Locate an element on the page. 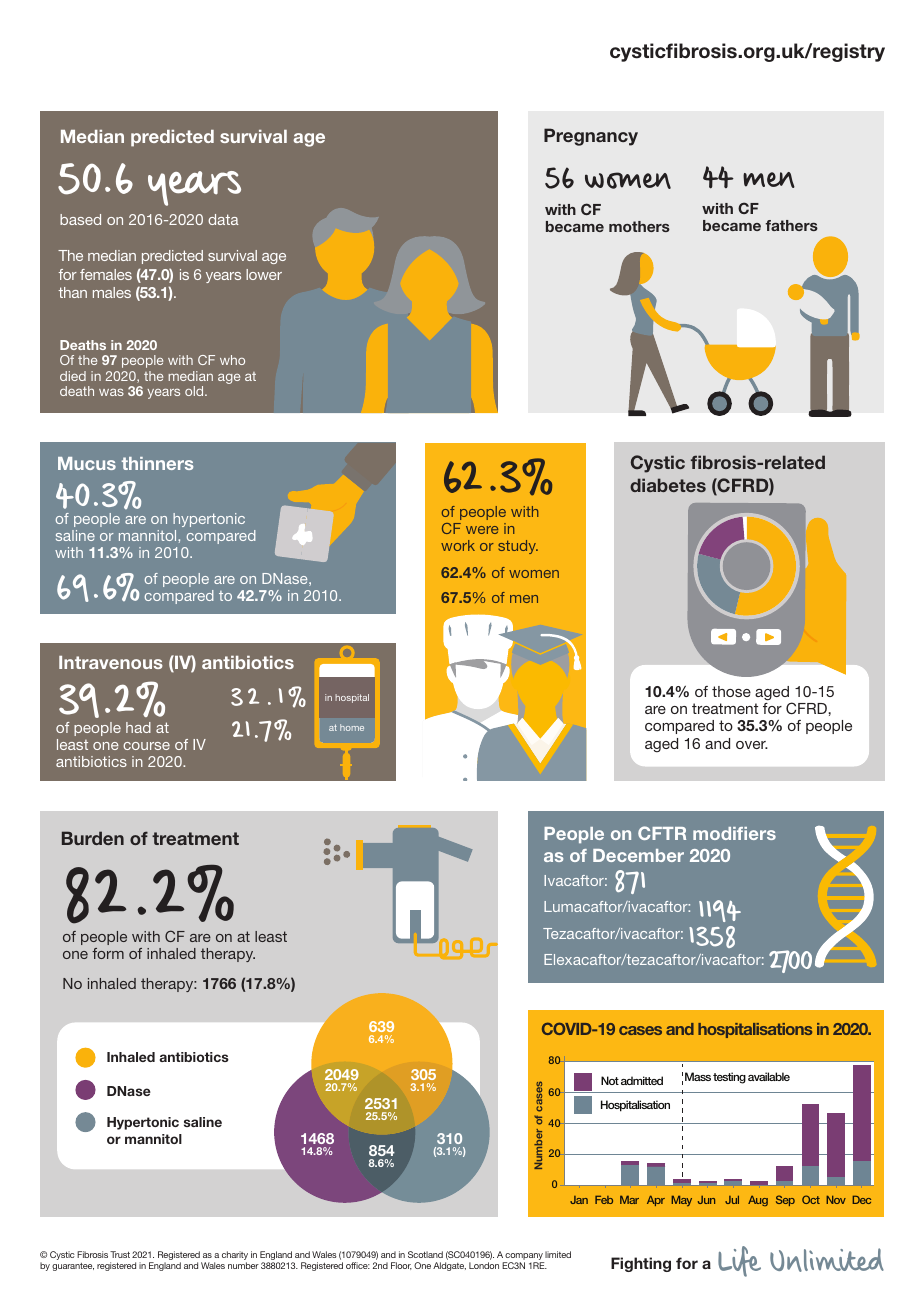 The image size is (924, 1308). Life is located at coordinates (739, 1261).
